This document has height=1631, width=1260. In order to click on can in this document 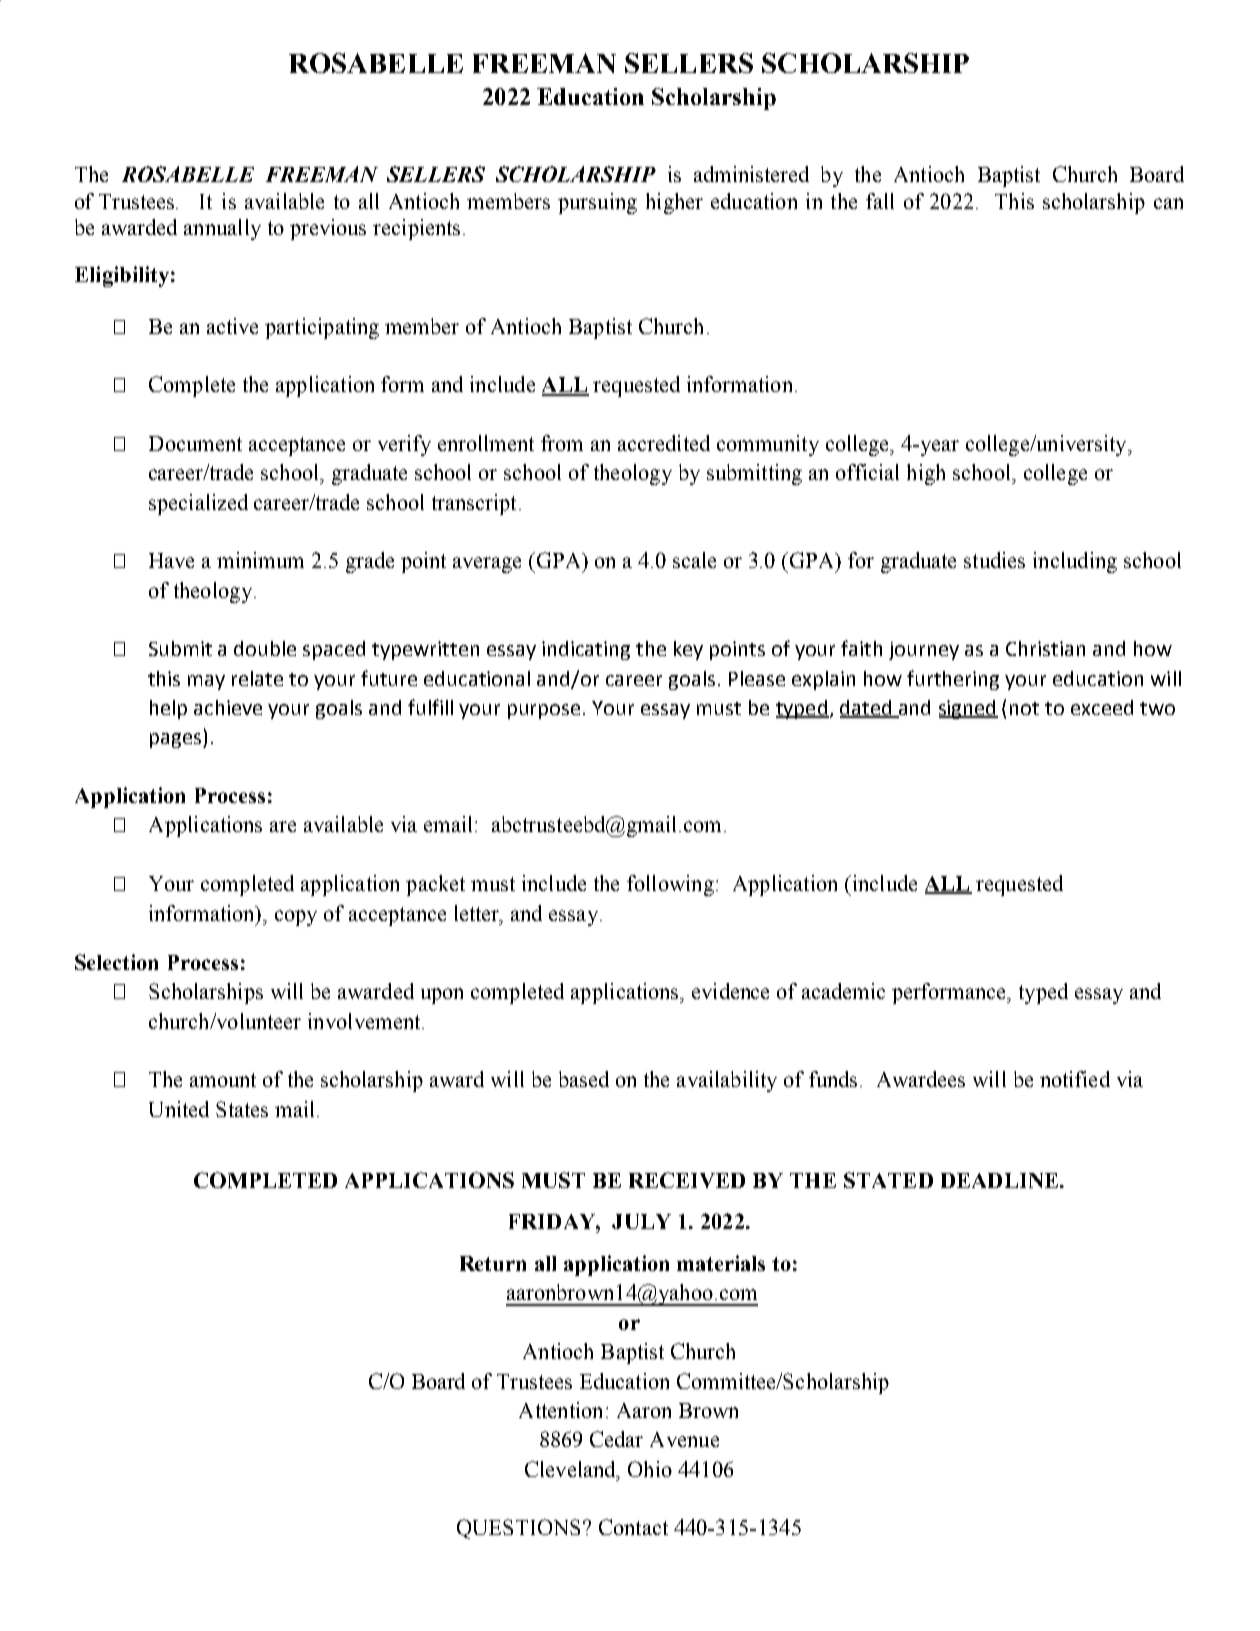, I will do `click(1168, 203)`.
